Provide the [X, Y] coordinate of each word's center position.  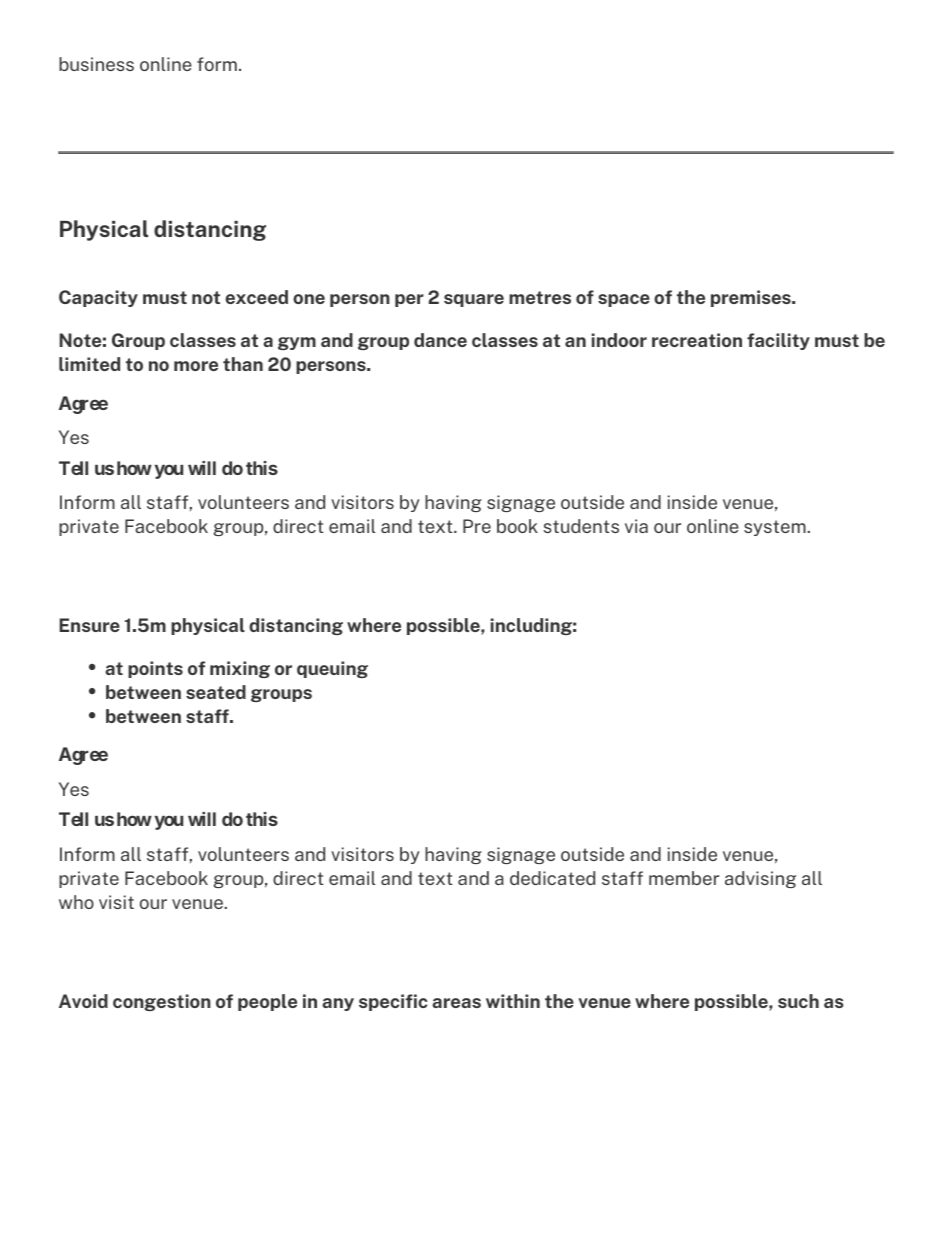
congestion [162, 1002]
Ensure [89, 625]
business [96, 64]
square [474, 300]
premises [752, 298]
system [775, 528]
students [581, 526]
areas [456, 1003]
